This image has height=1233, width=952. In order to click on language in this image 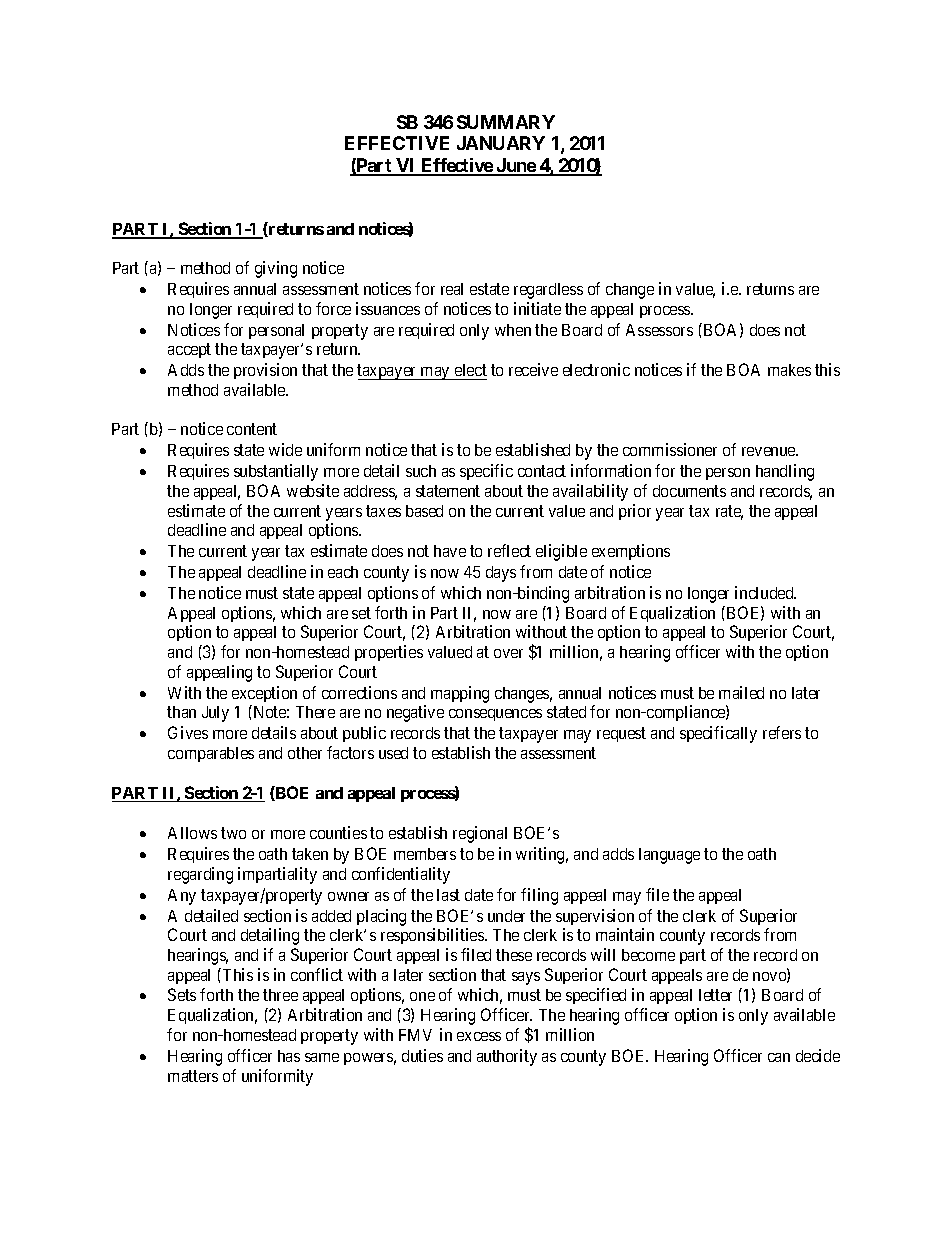, I will do `click(669, 856)`.
